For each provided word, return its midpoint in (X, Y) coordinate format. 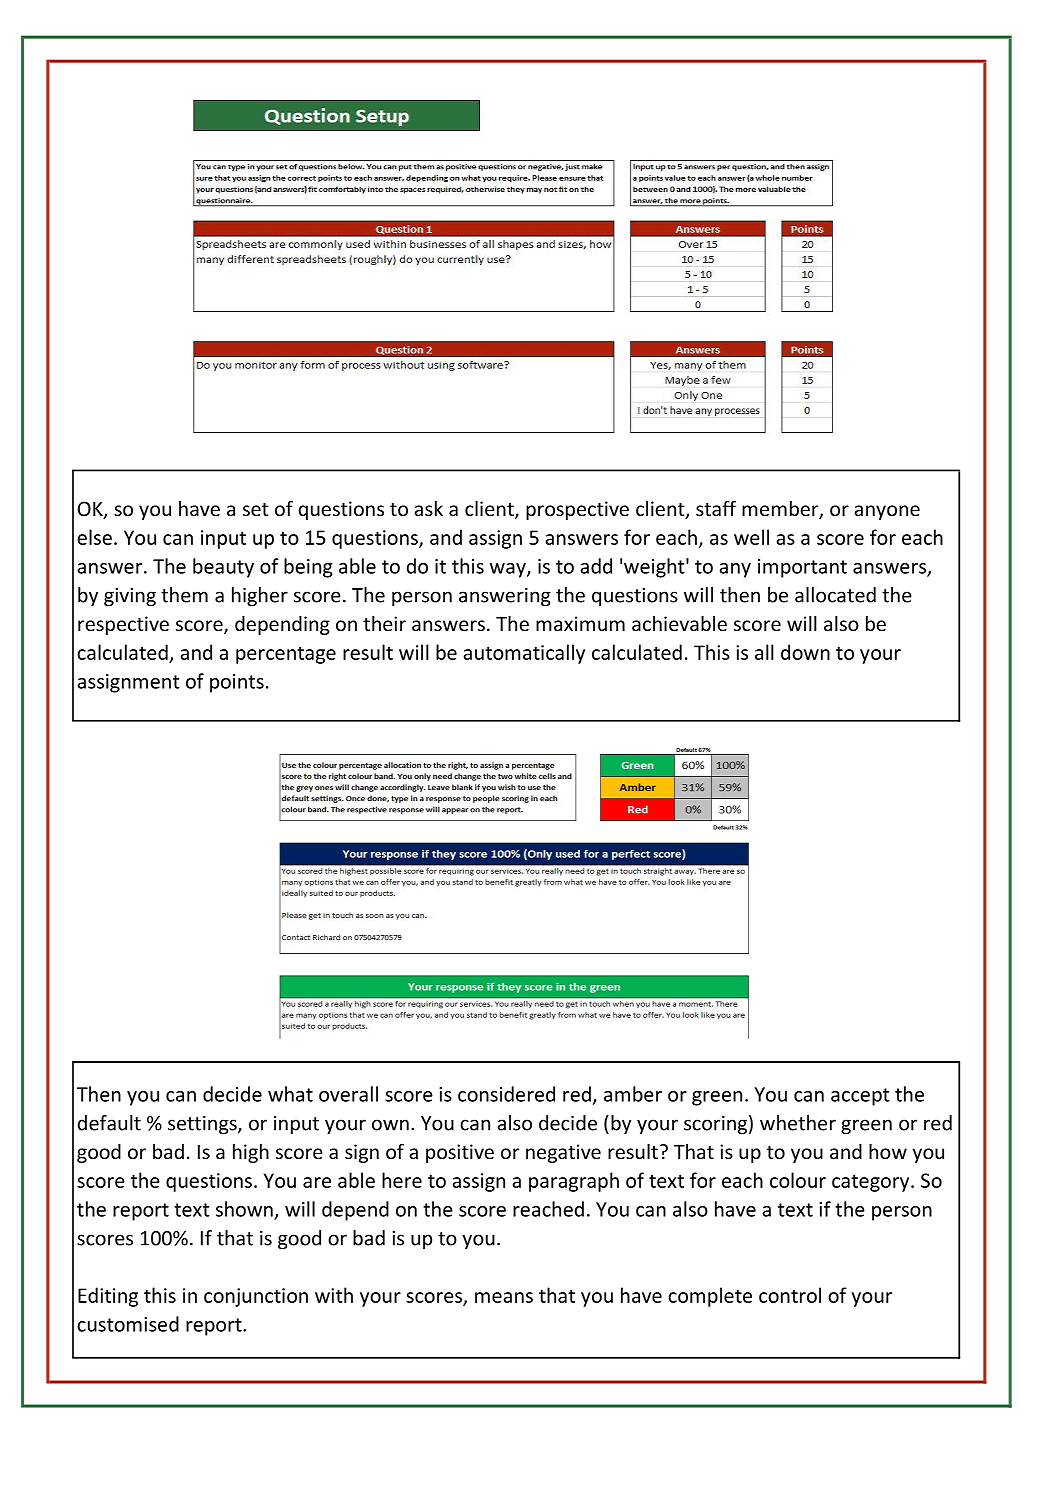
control (790, 1295)
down (805, 652)
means (504, 1297)
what (290, 1094)
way (509, 570)
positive (460, 1153)
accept (860, 1097)
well (751, 537)
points (237, 683)
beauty (223, 568)
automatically (524, 654)
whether (798, 1123)
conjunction (256, 1297)
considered (506, 1094)
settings (203, 1125)
